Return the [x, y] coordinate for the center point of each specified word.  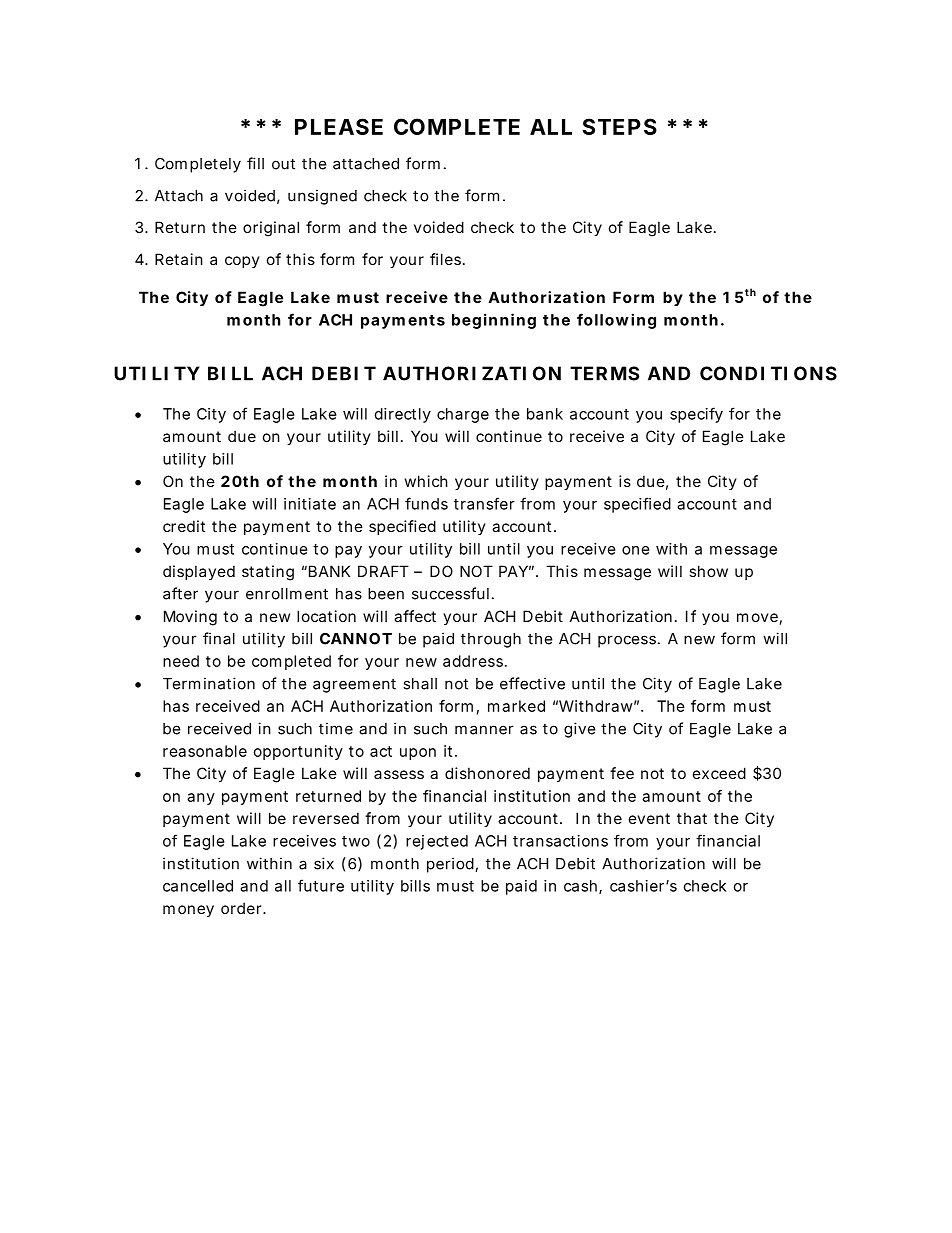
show [708, 571]
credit [184, 526]
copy [242, 262]
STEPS [619, 126]
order [242, 908]
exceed [719, 773]
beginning [494, 321]
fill [255, 163]
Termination [209, 683]
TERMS [604, 373]
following [616, 321]
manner [484, 730]
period [450, 865]
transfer [484, 503]
